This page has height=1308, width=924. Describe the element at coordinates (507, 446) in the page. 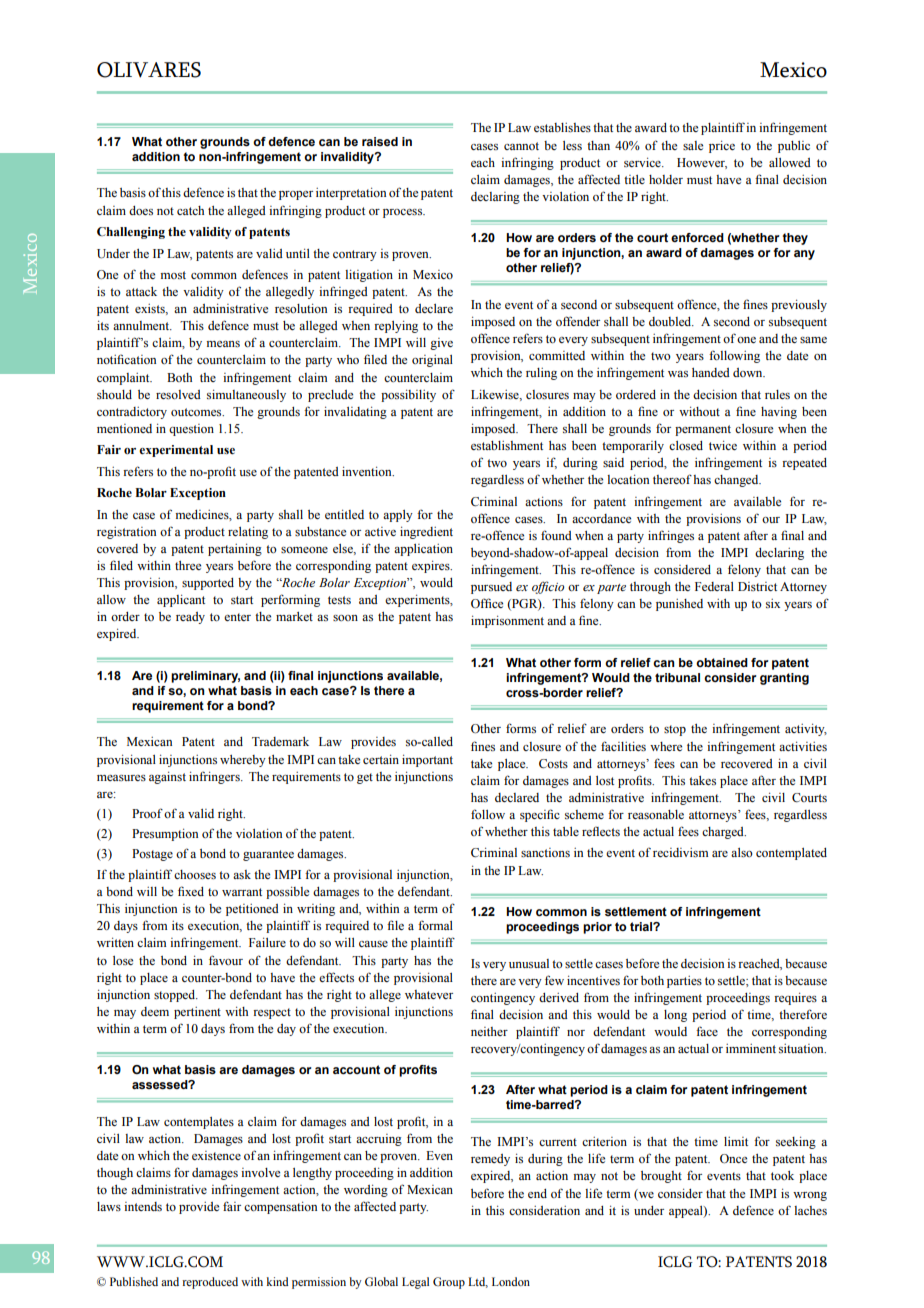

I see `establishment` at that location.
